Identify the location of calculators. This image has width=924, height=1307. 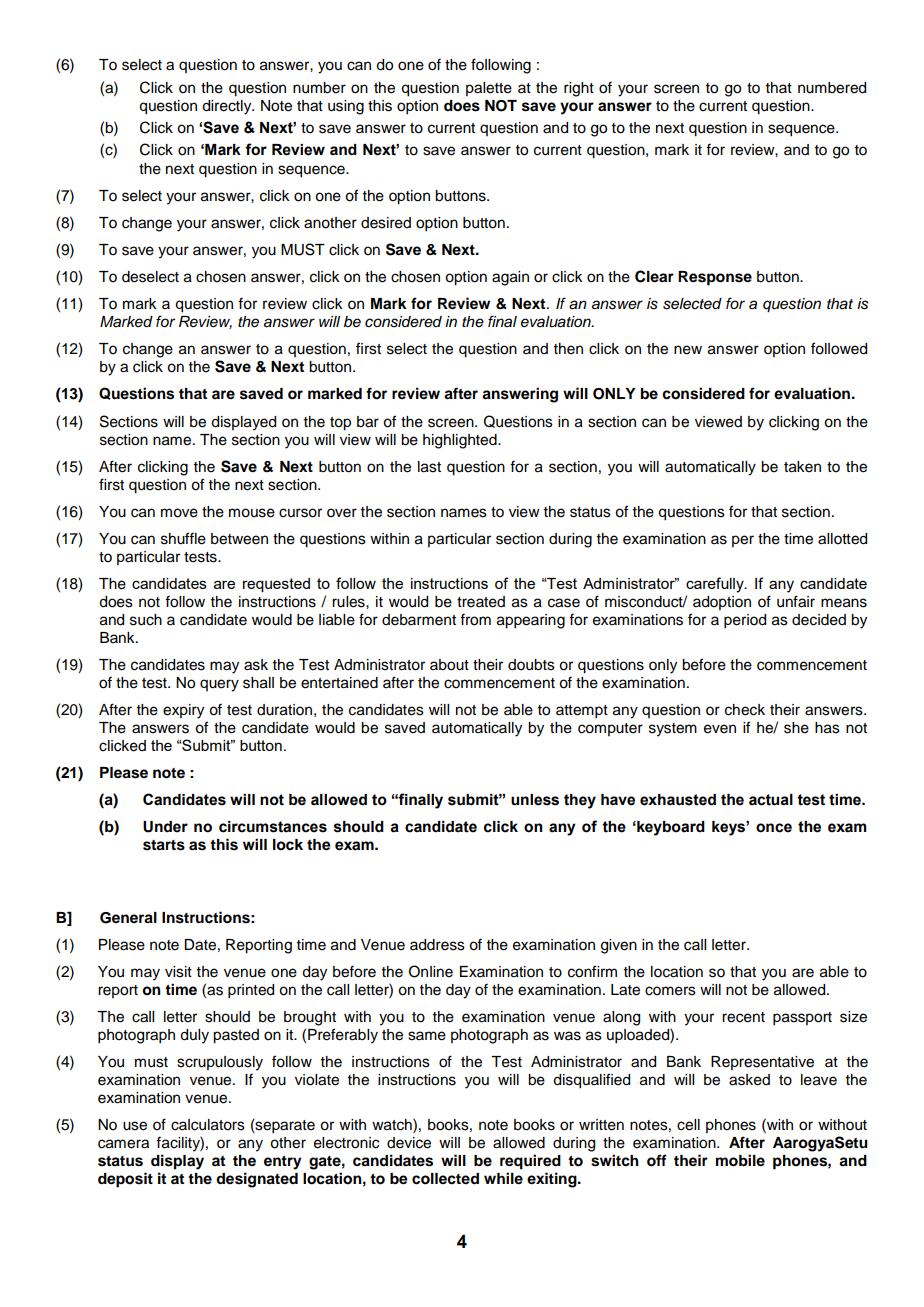
(208, 1125).
